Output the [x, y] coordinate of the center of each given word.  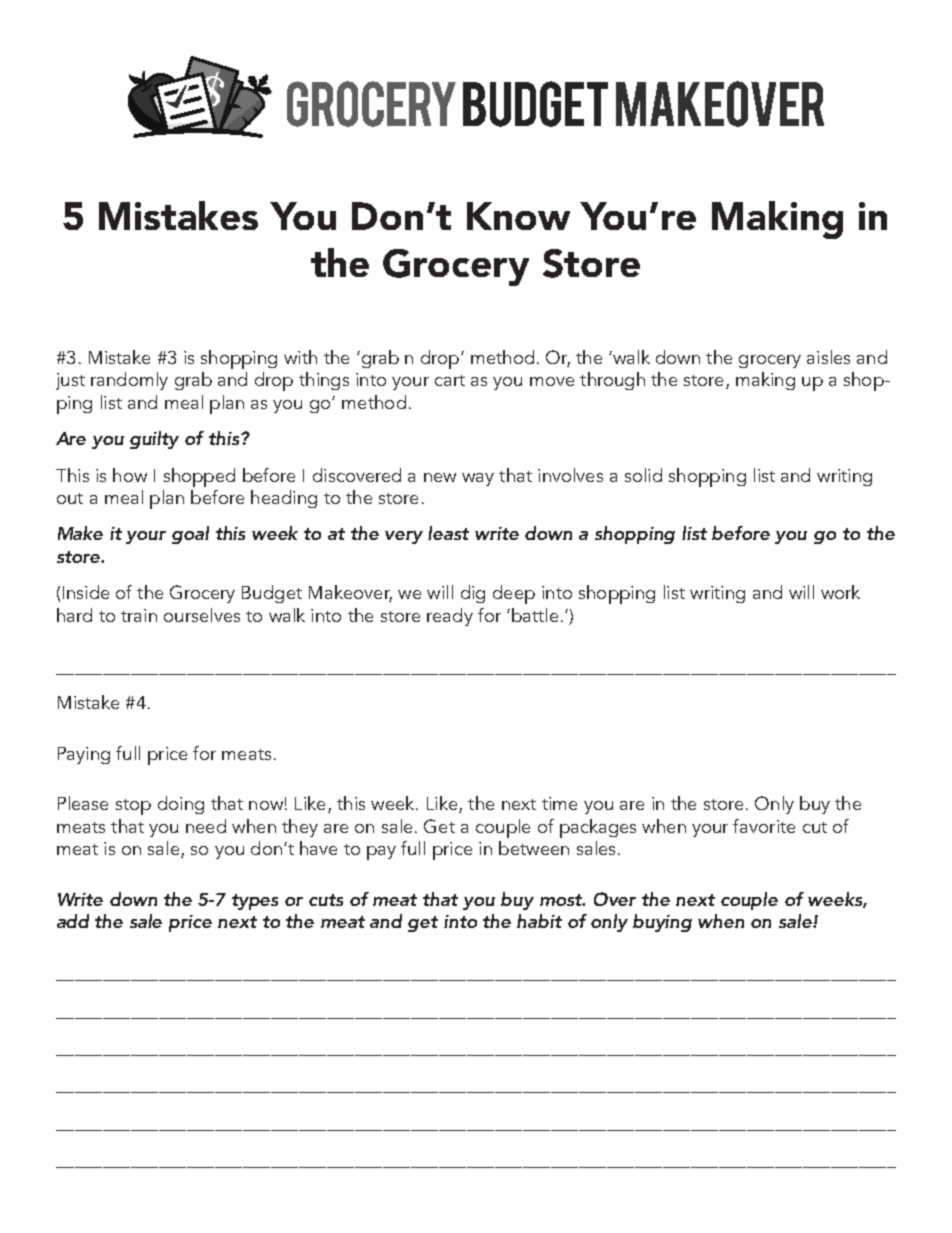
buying [662, 923]
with [300, 357]
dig [473, 594]
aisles [828, 357]
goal [190, 535]
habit [539, 921]
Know [518, 216]
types [255, 902]
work [840, 592]
